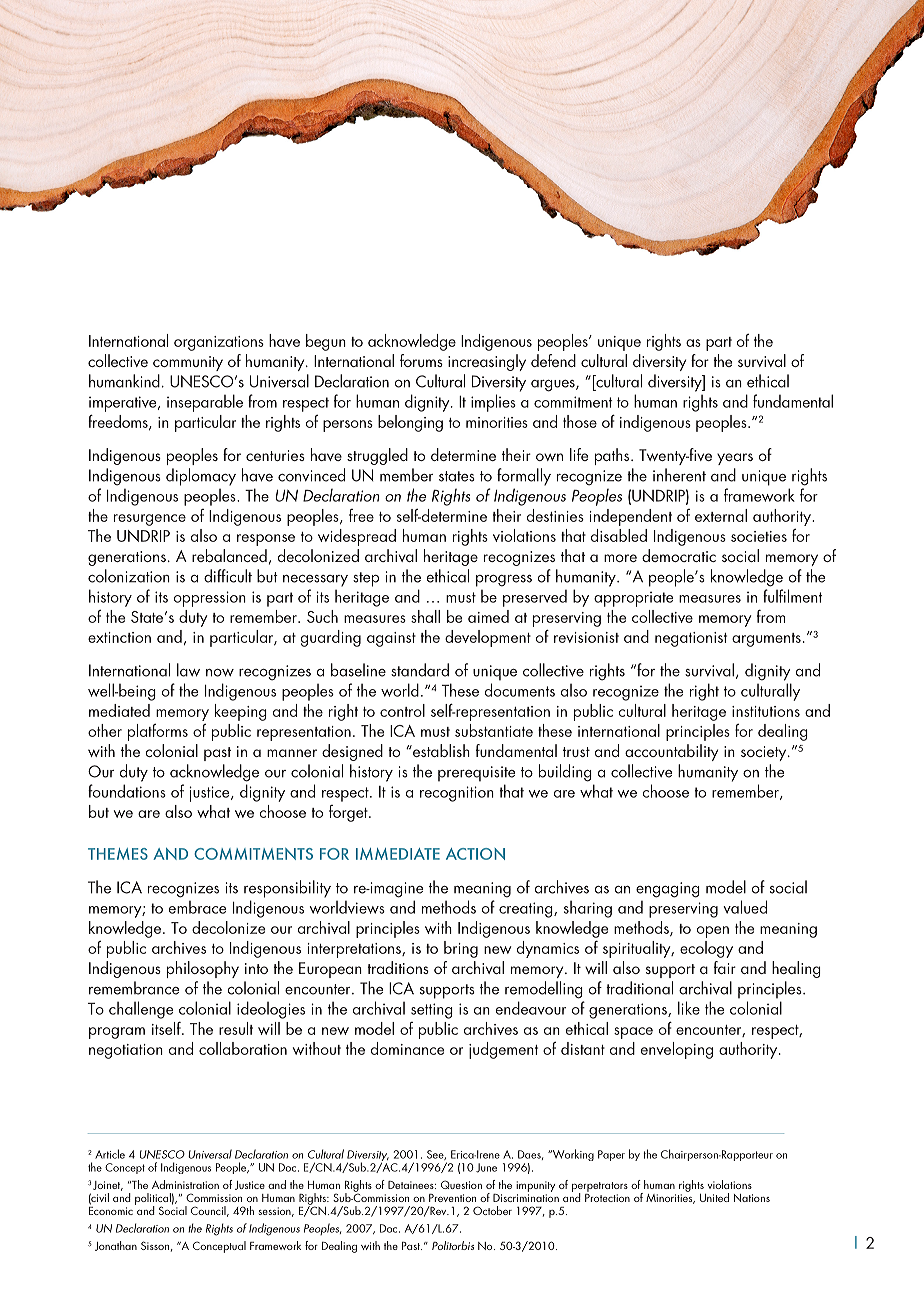 This screenshot has height=1308, width=924. Describe the element at coordinates (185, 1184) in the screenshot. I see `Administration` at that location.
